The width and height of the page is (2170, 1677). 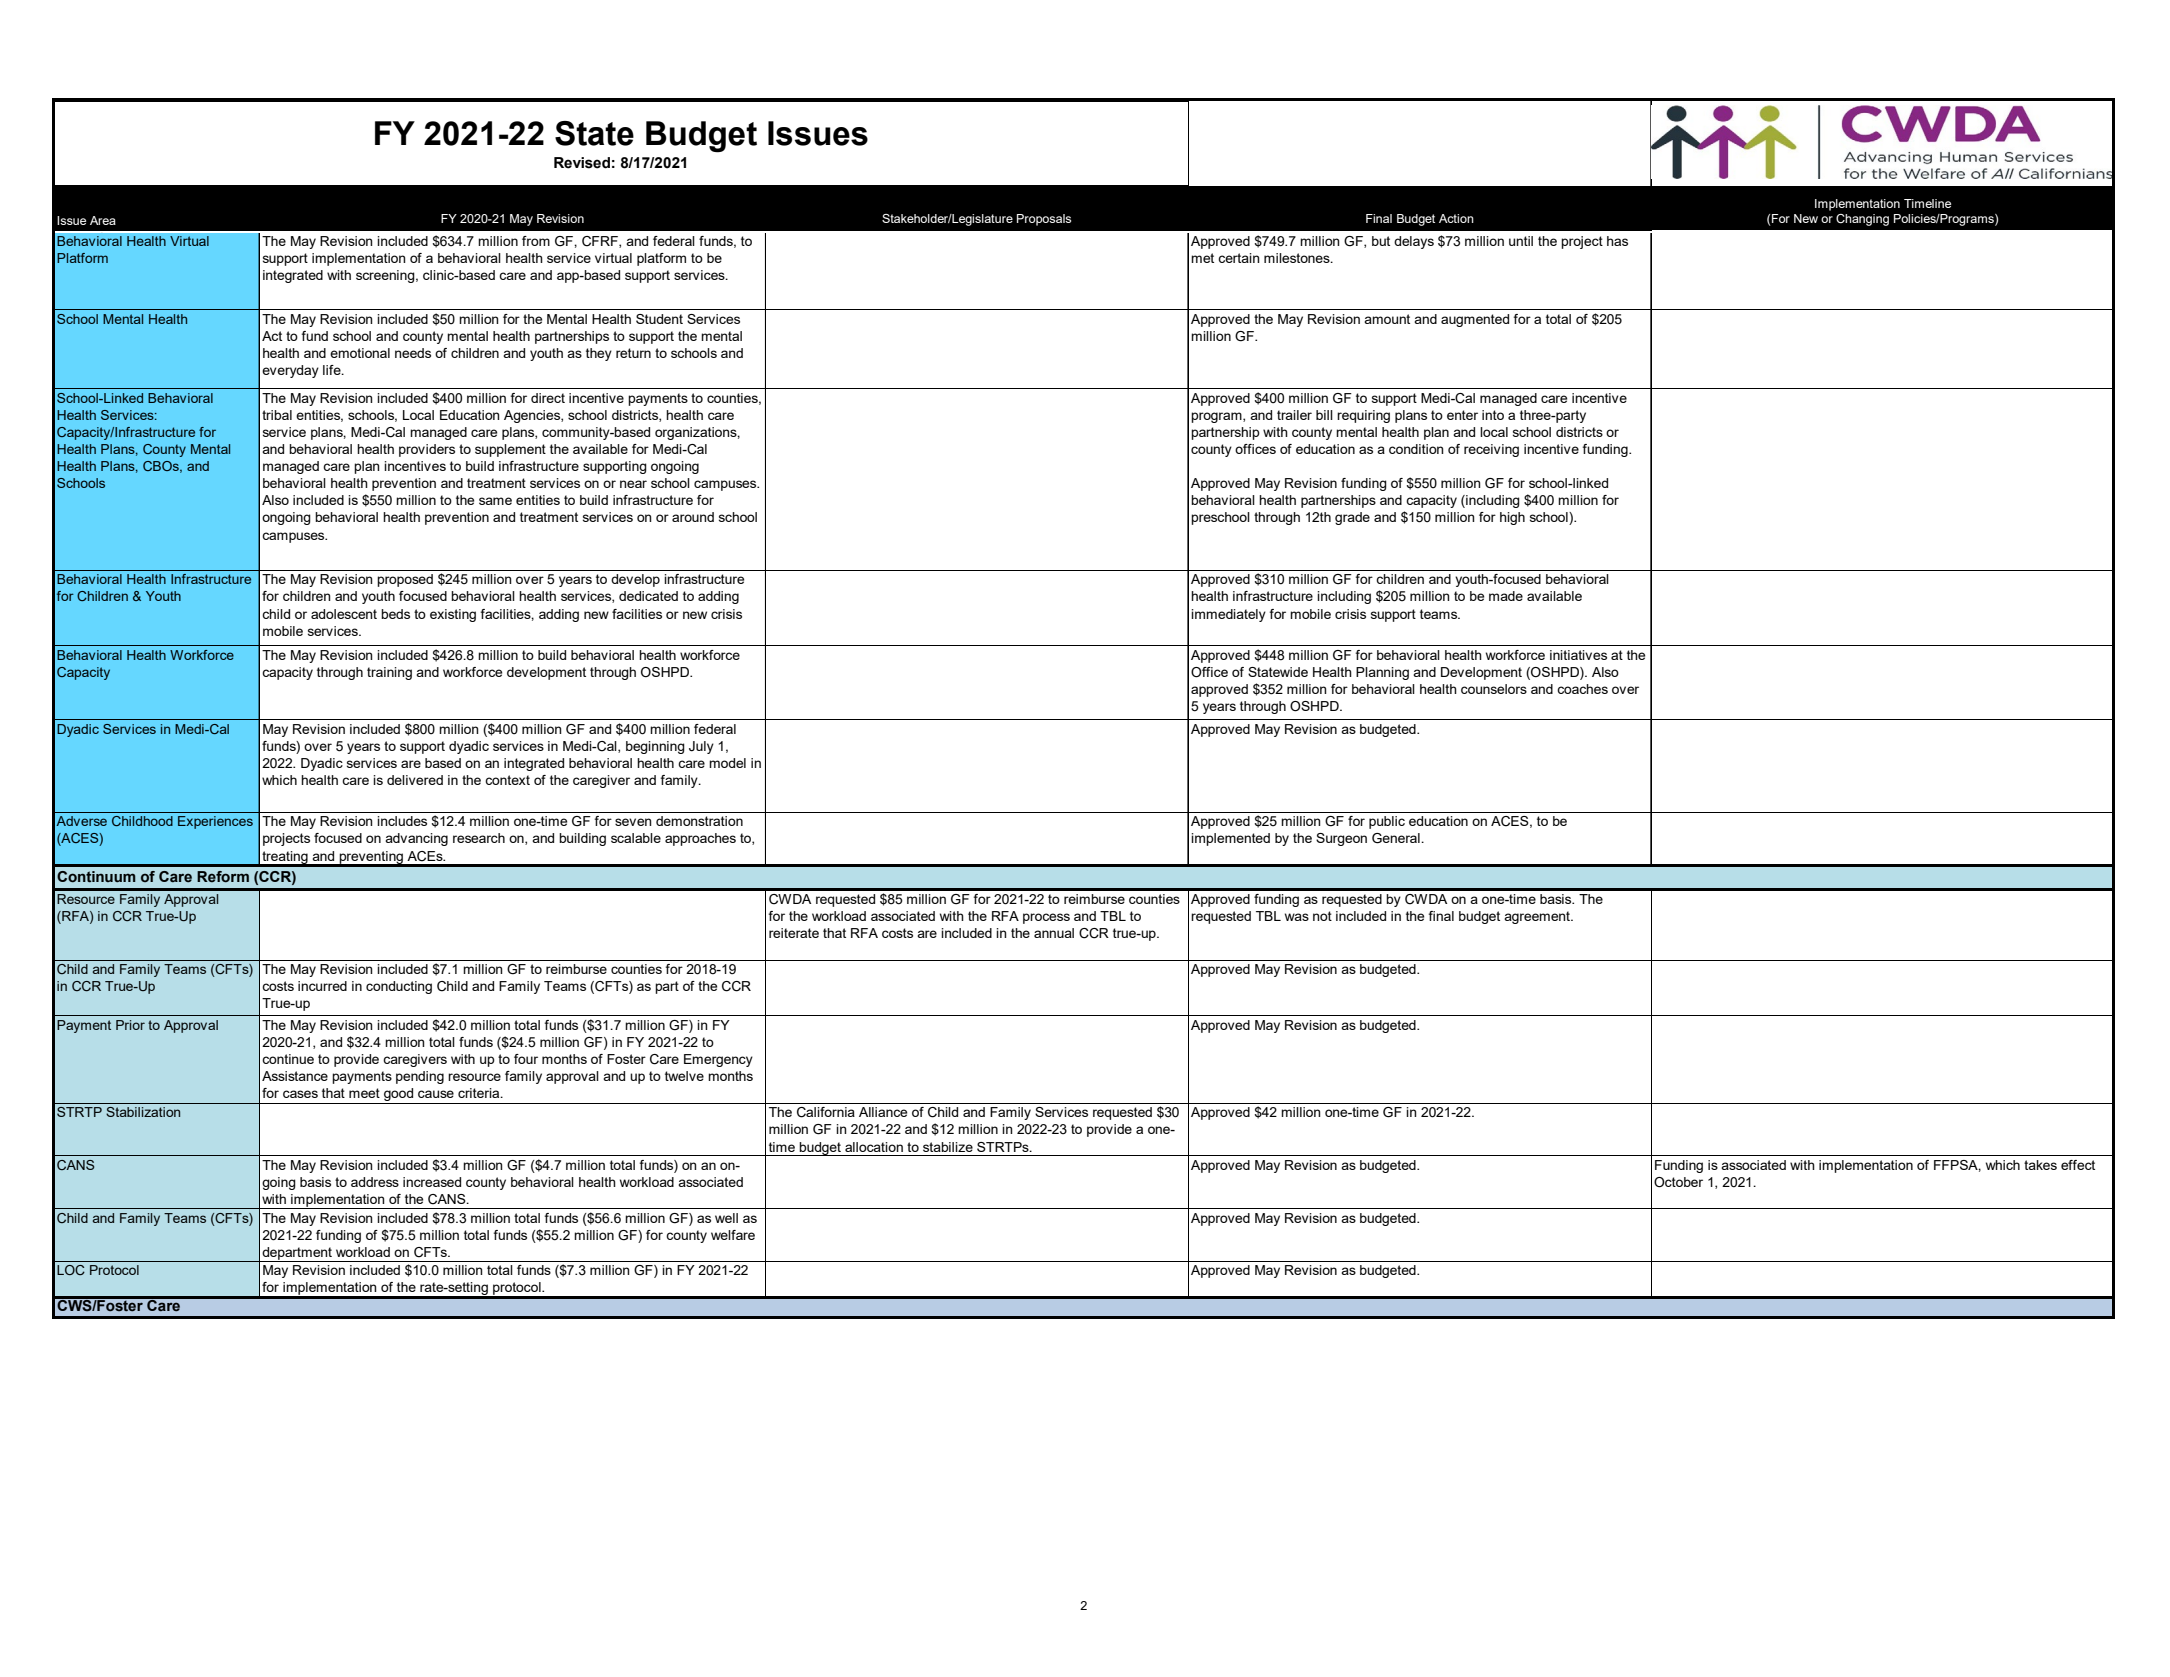 What do you see at coordinates (1512, 518) in the page?
I see `high` at bounding box center [1512, 518].
